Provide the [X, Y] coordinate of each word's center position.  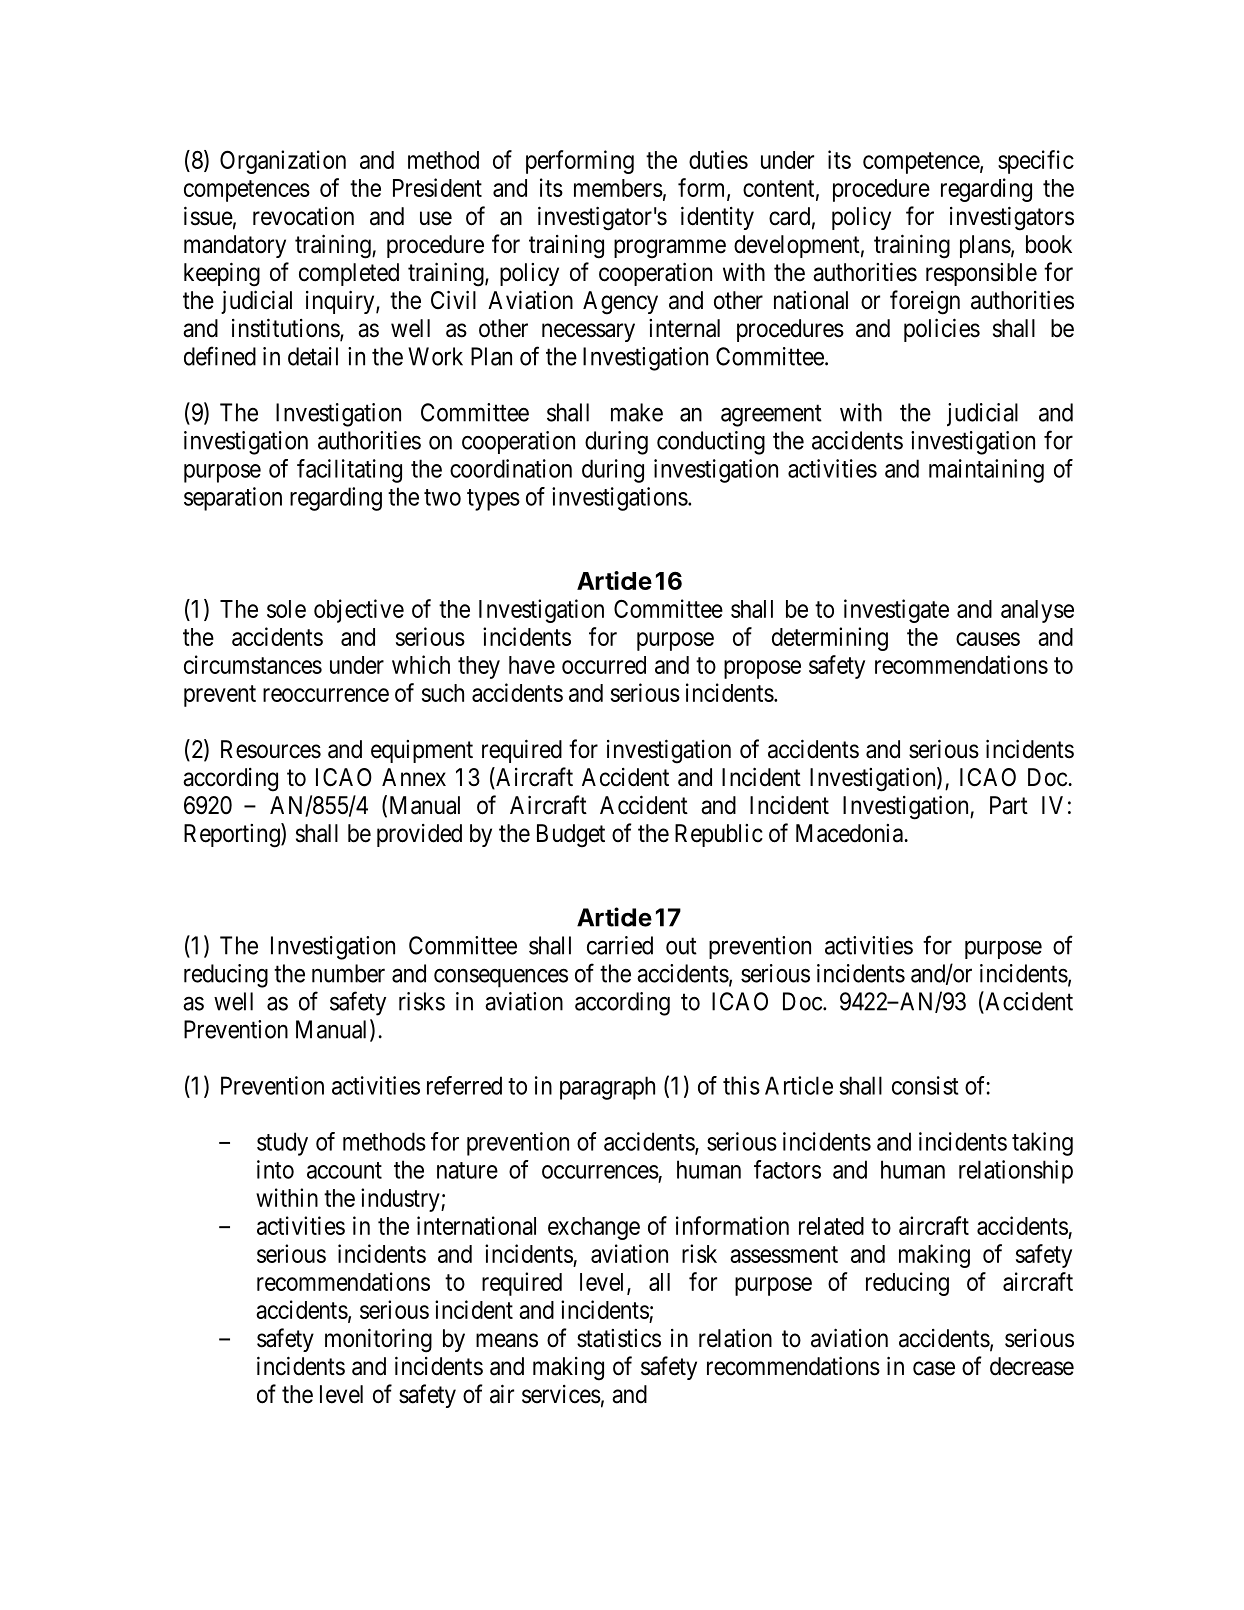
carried [620, 945]
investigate [896, 611]
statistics [619, 1338]
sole [286, 609]
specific [1036, 162]
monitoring [378, 1340]
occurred [604, 665]
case [934, 1368]
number [348, 973]
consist [925, 1085]
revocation [303, 216]
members [618, 188]
